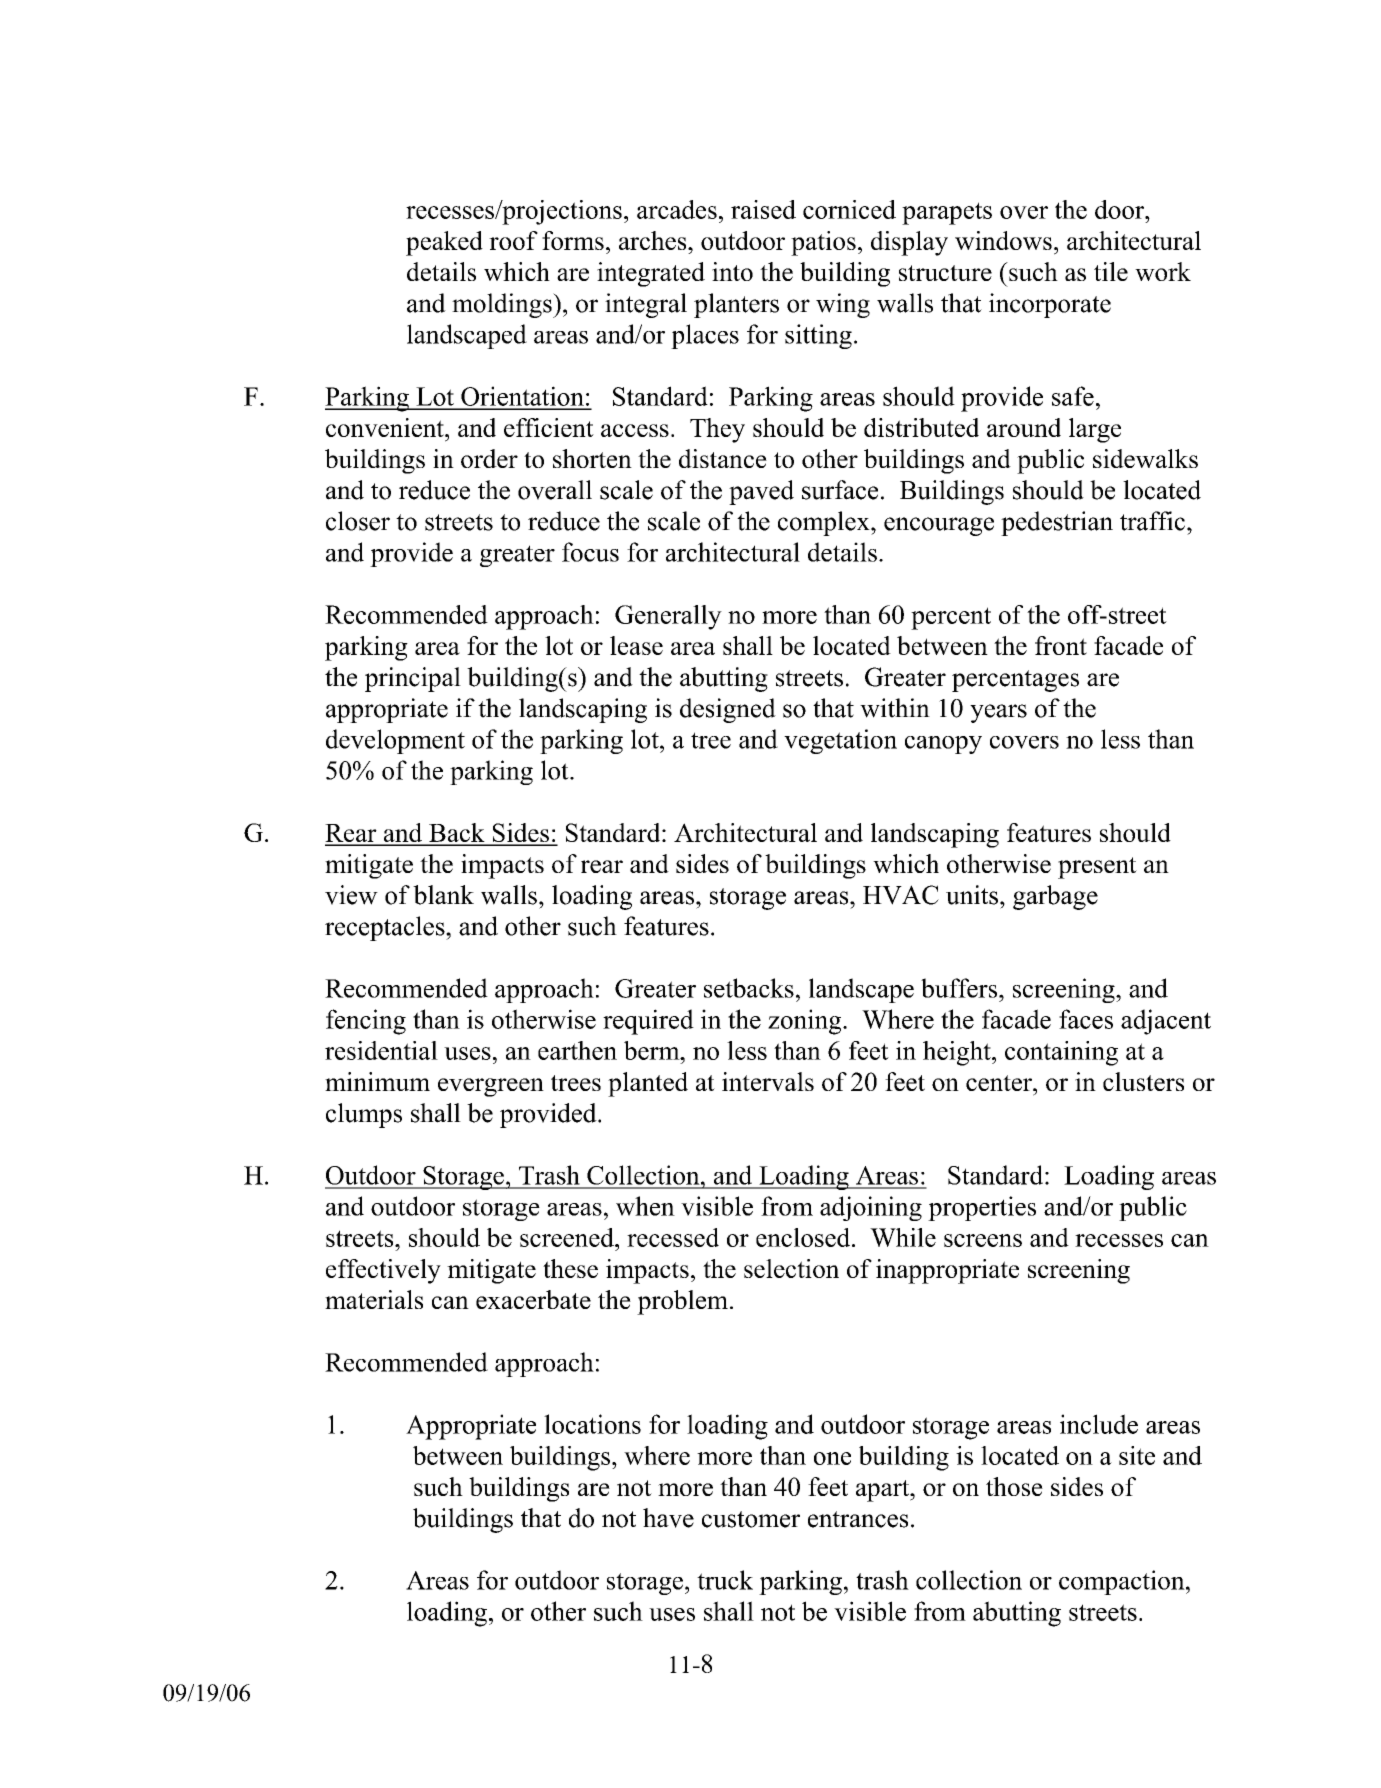 The width and height of the screenshot is (1381, 1788). What do you see at coordinates (1111, 271) in the screenshot?
I see `tile` at bounding box center [1111, 271].
